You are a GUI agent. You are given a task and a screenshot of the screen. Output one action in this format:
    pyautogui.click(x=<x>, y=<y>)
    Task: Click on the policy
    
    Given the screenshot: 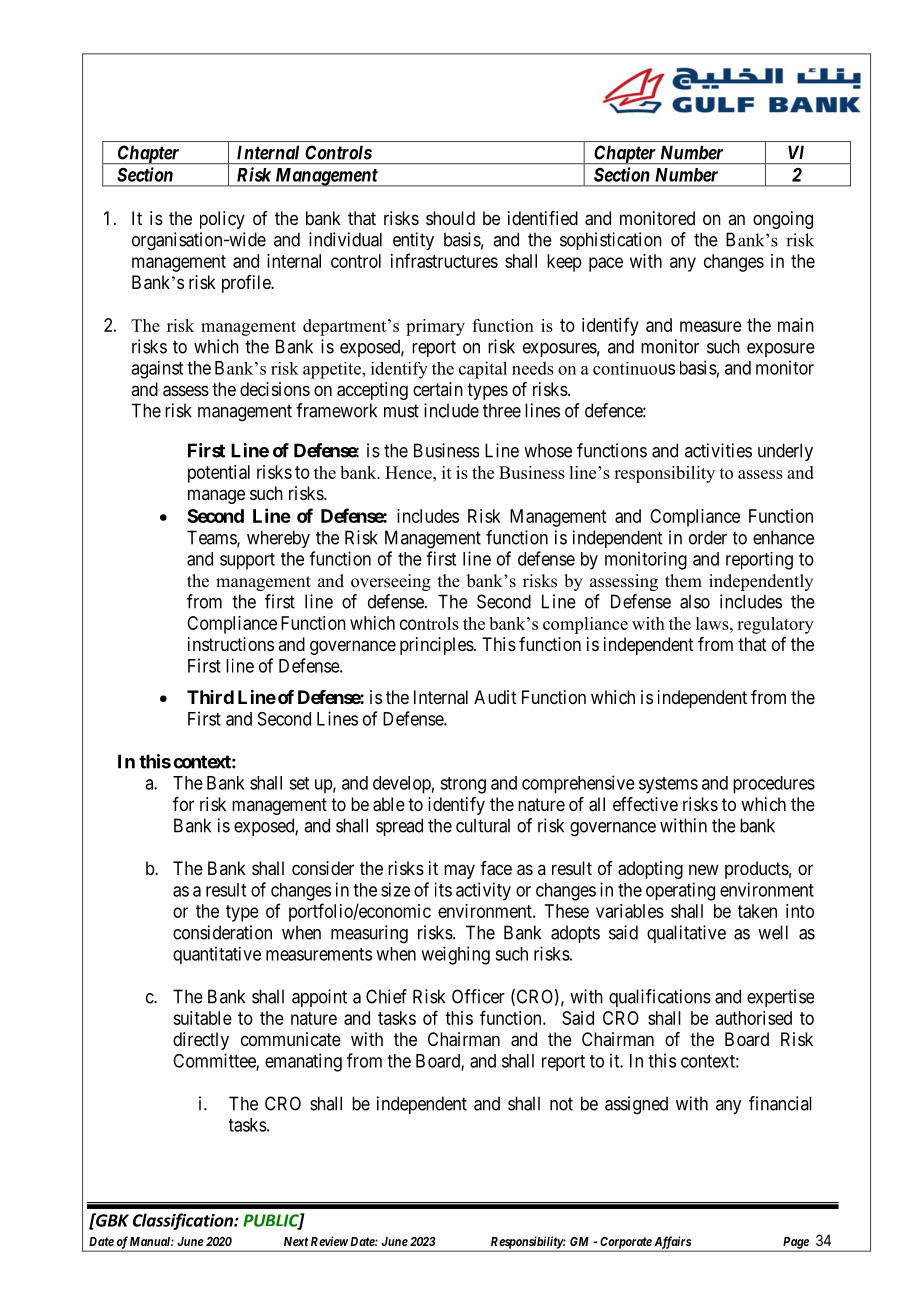 What is the action you would take?
    pyautogui.click(x=222, y=220)
